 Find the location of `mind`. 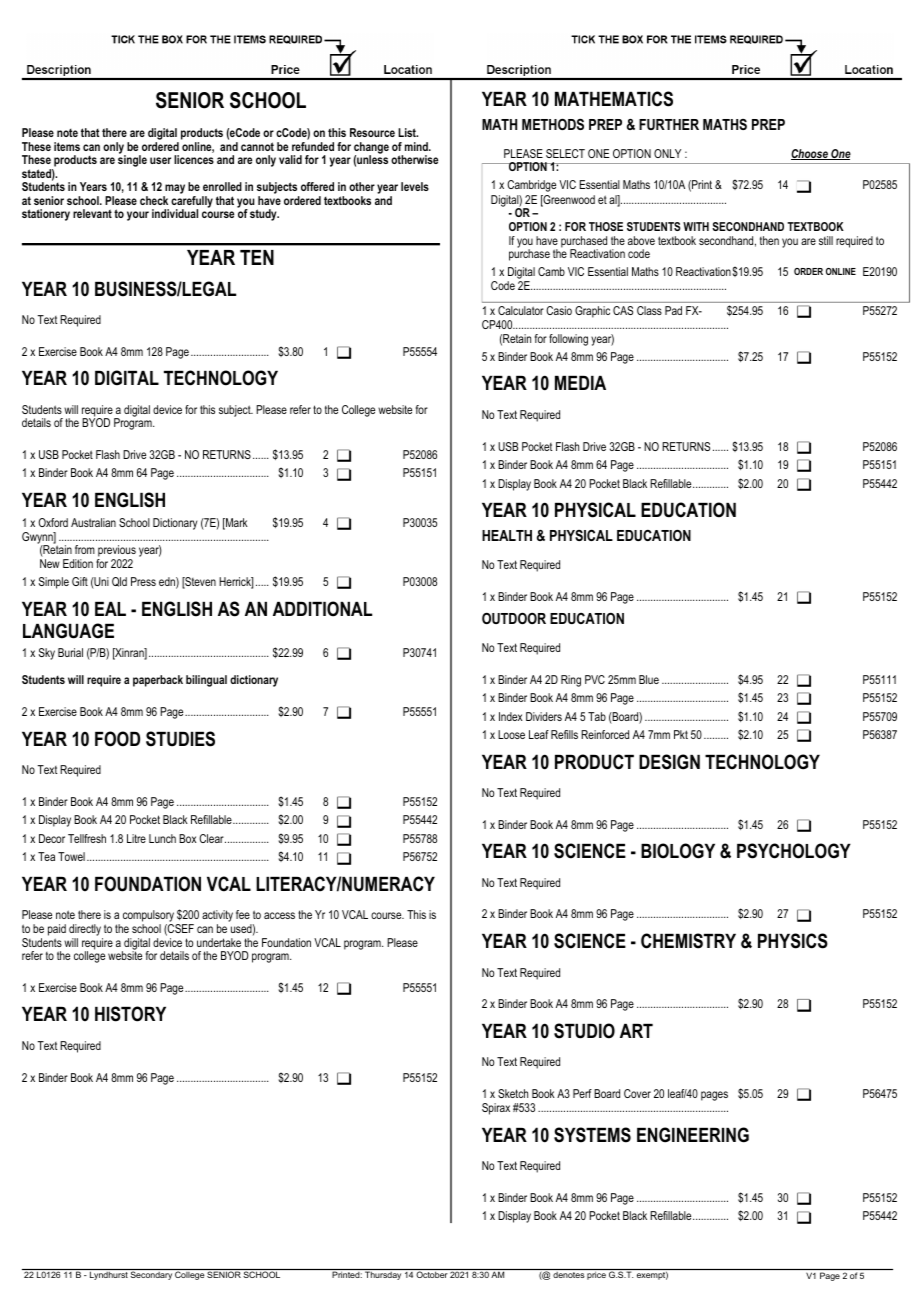

mind is located at coordinates (417, 146).
